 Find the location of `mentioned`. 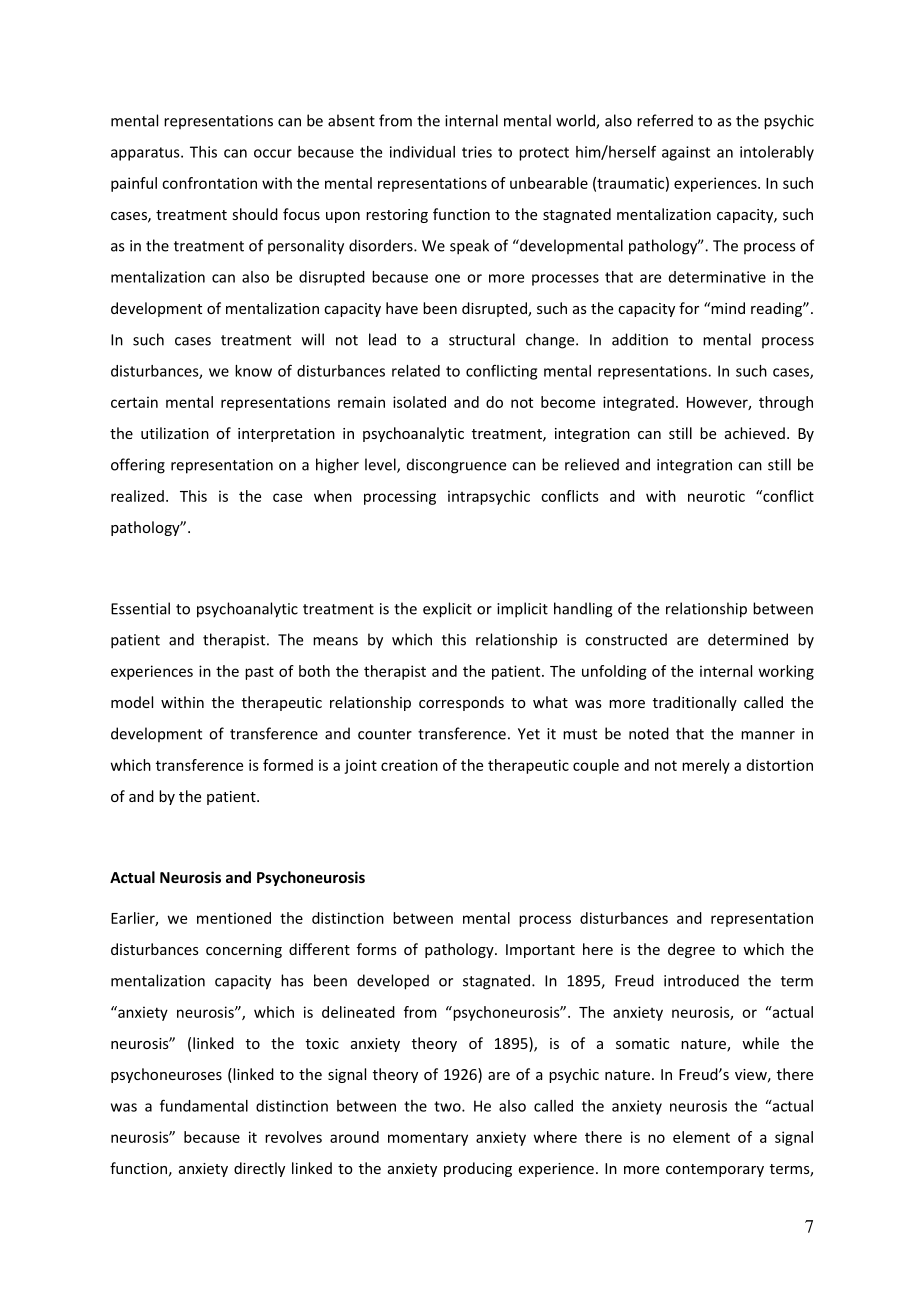

mentioned is located at coordinates (234, 918).
